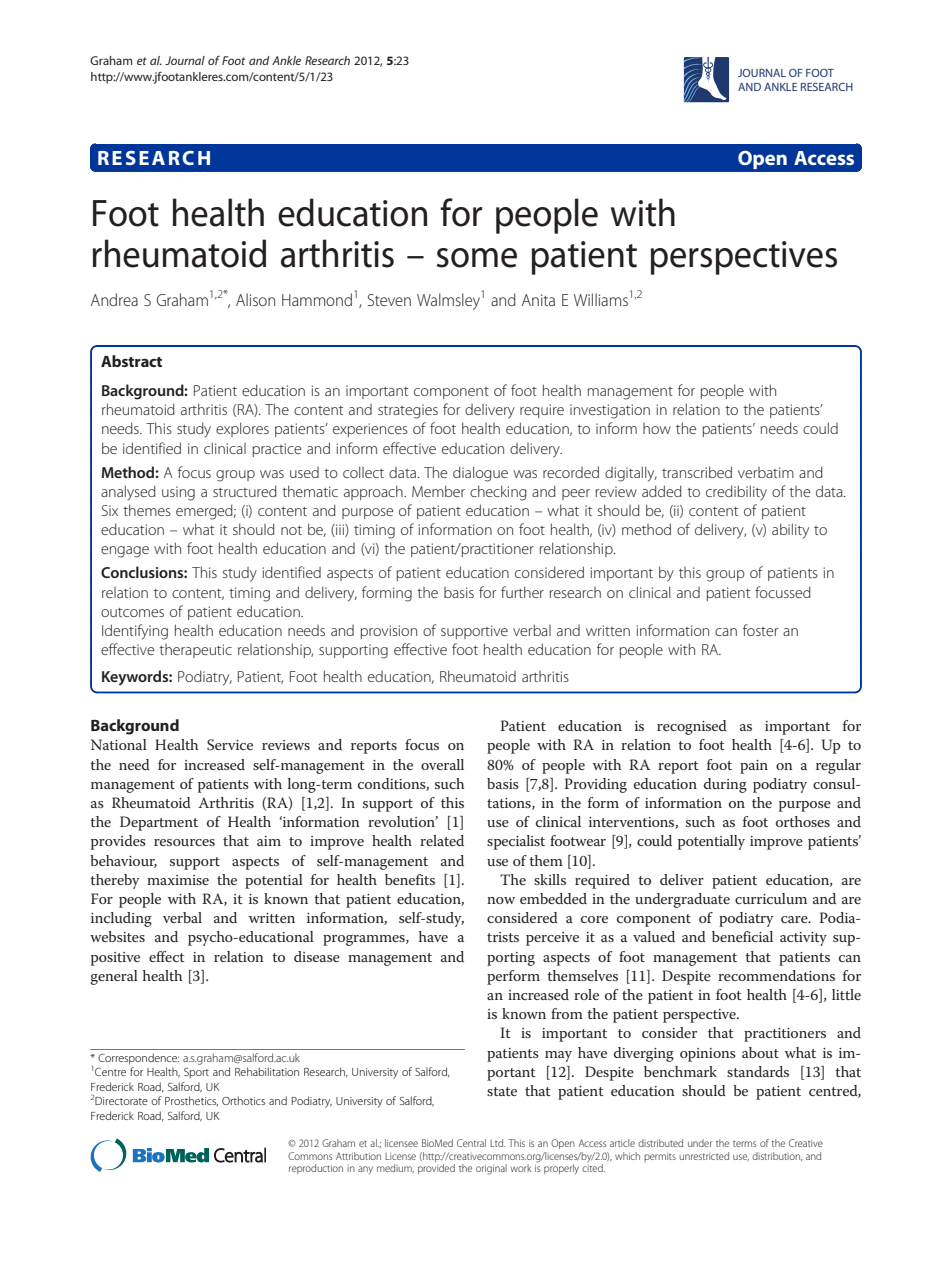 The image size is (952, 1270). What do you see at coordinates (516, 842) in the screenshot?
I see `specialist` at bounding box center [516, 842].
